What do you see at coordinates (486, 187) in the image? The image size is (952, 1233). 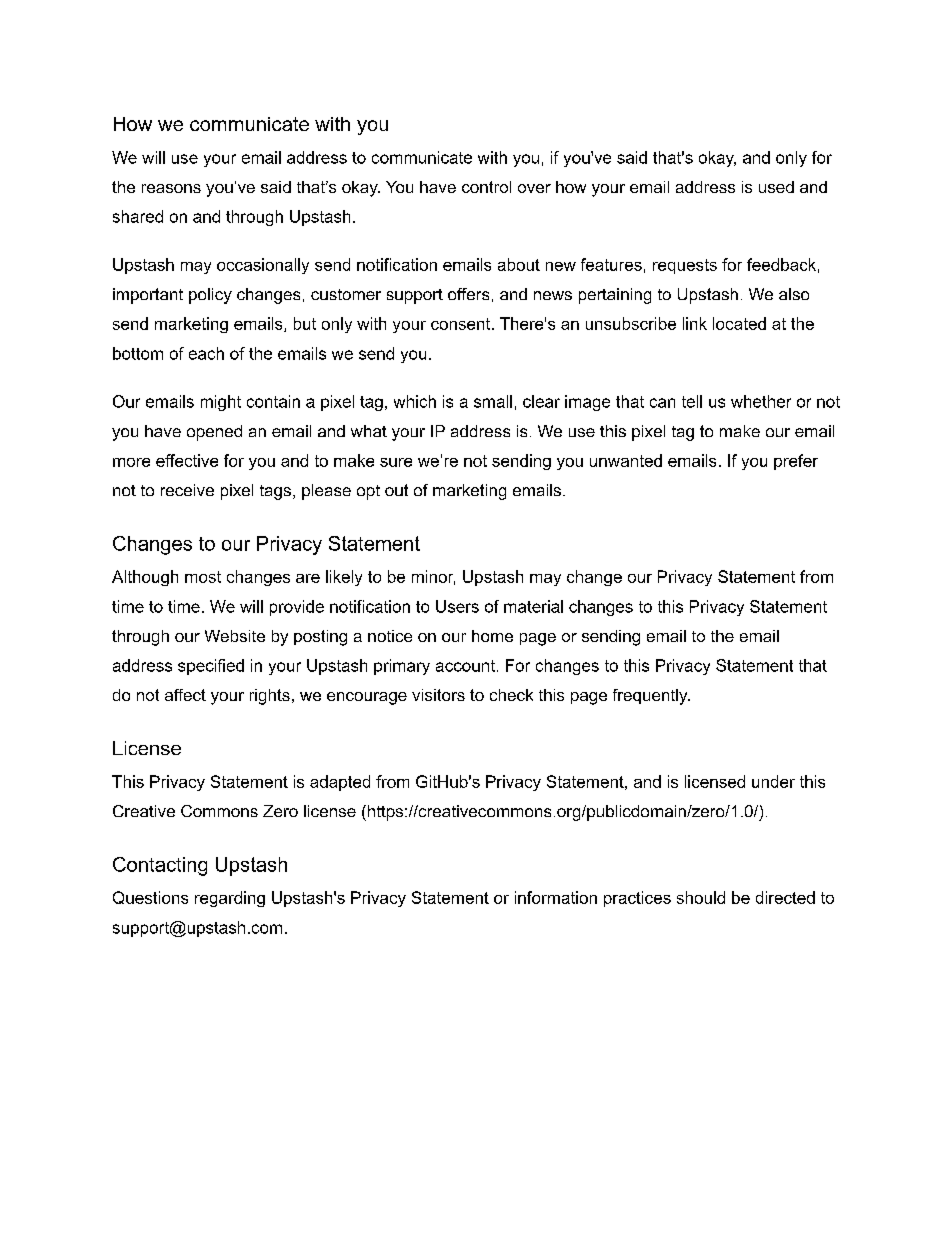 I see `control` at bounding box center [486, 187].
